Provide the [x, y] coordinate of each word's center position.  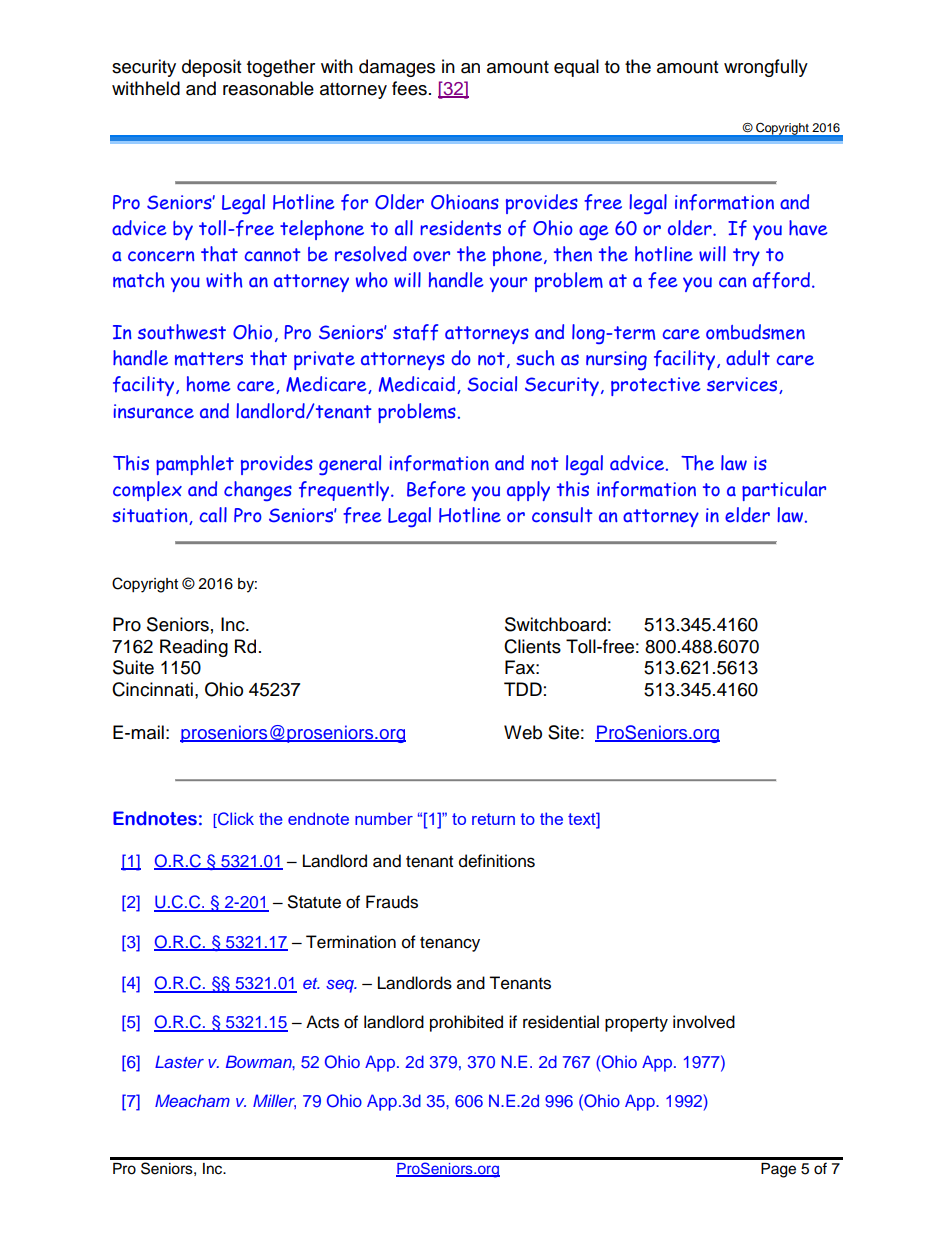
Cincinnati [152, 689]
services [743, 385]
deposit [211, 68]
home [208, 384]
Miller [274, 1101]
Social [492, 384]
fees [409, 88]
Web [523, 732]
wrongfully [766, 68]
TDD [523, 689]
